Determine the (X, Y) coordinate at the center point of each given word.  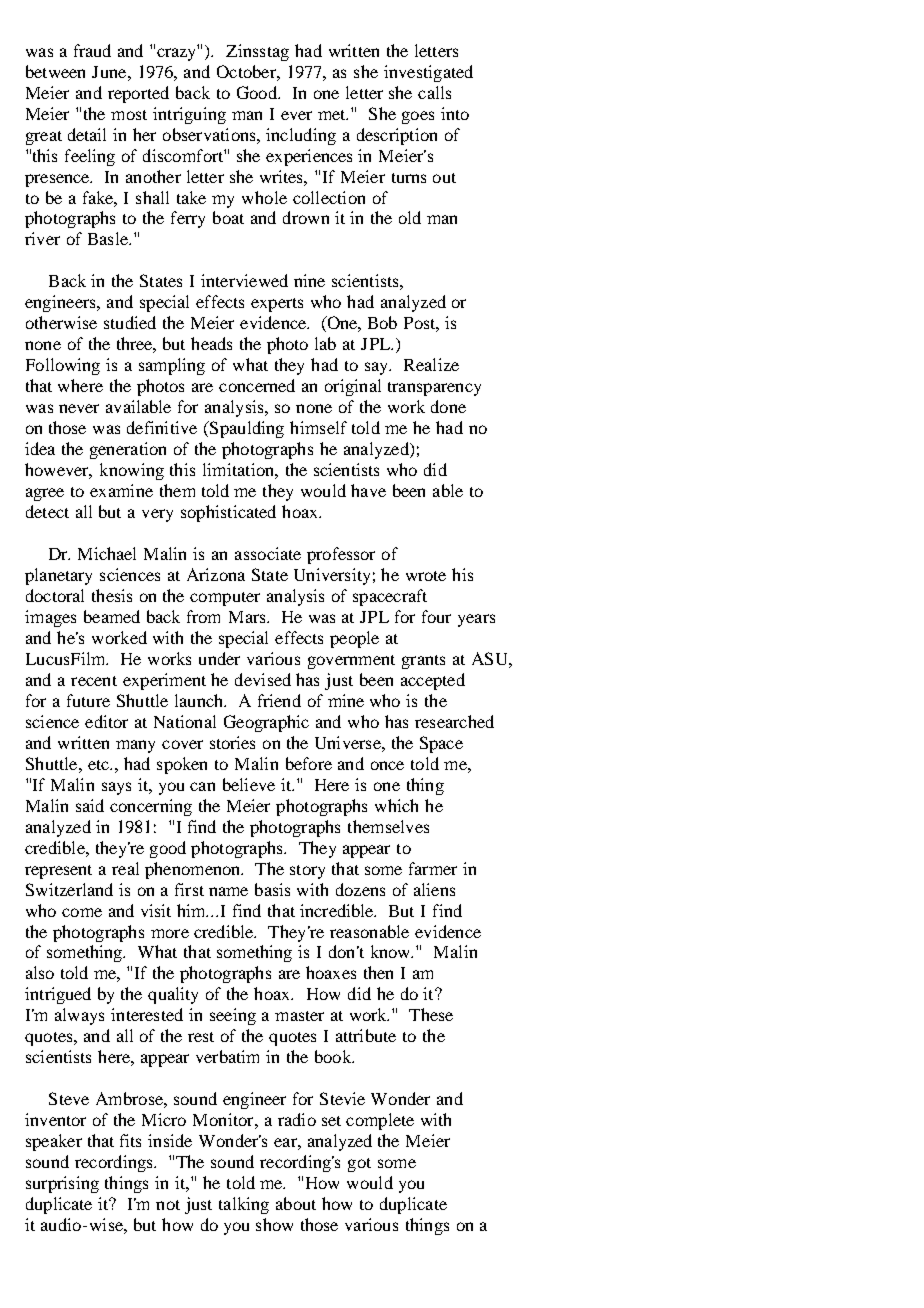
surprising (62, 1184)
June (110, 72)
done (448, 406)
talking (244, 1205)
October (247, 71)
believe (249, 784)
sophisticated (228, 513)
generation (128, 450)
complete (380, 1121)
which (396, 805)
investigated (428, 73)
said (90, 805)
